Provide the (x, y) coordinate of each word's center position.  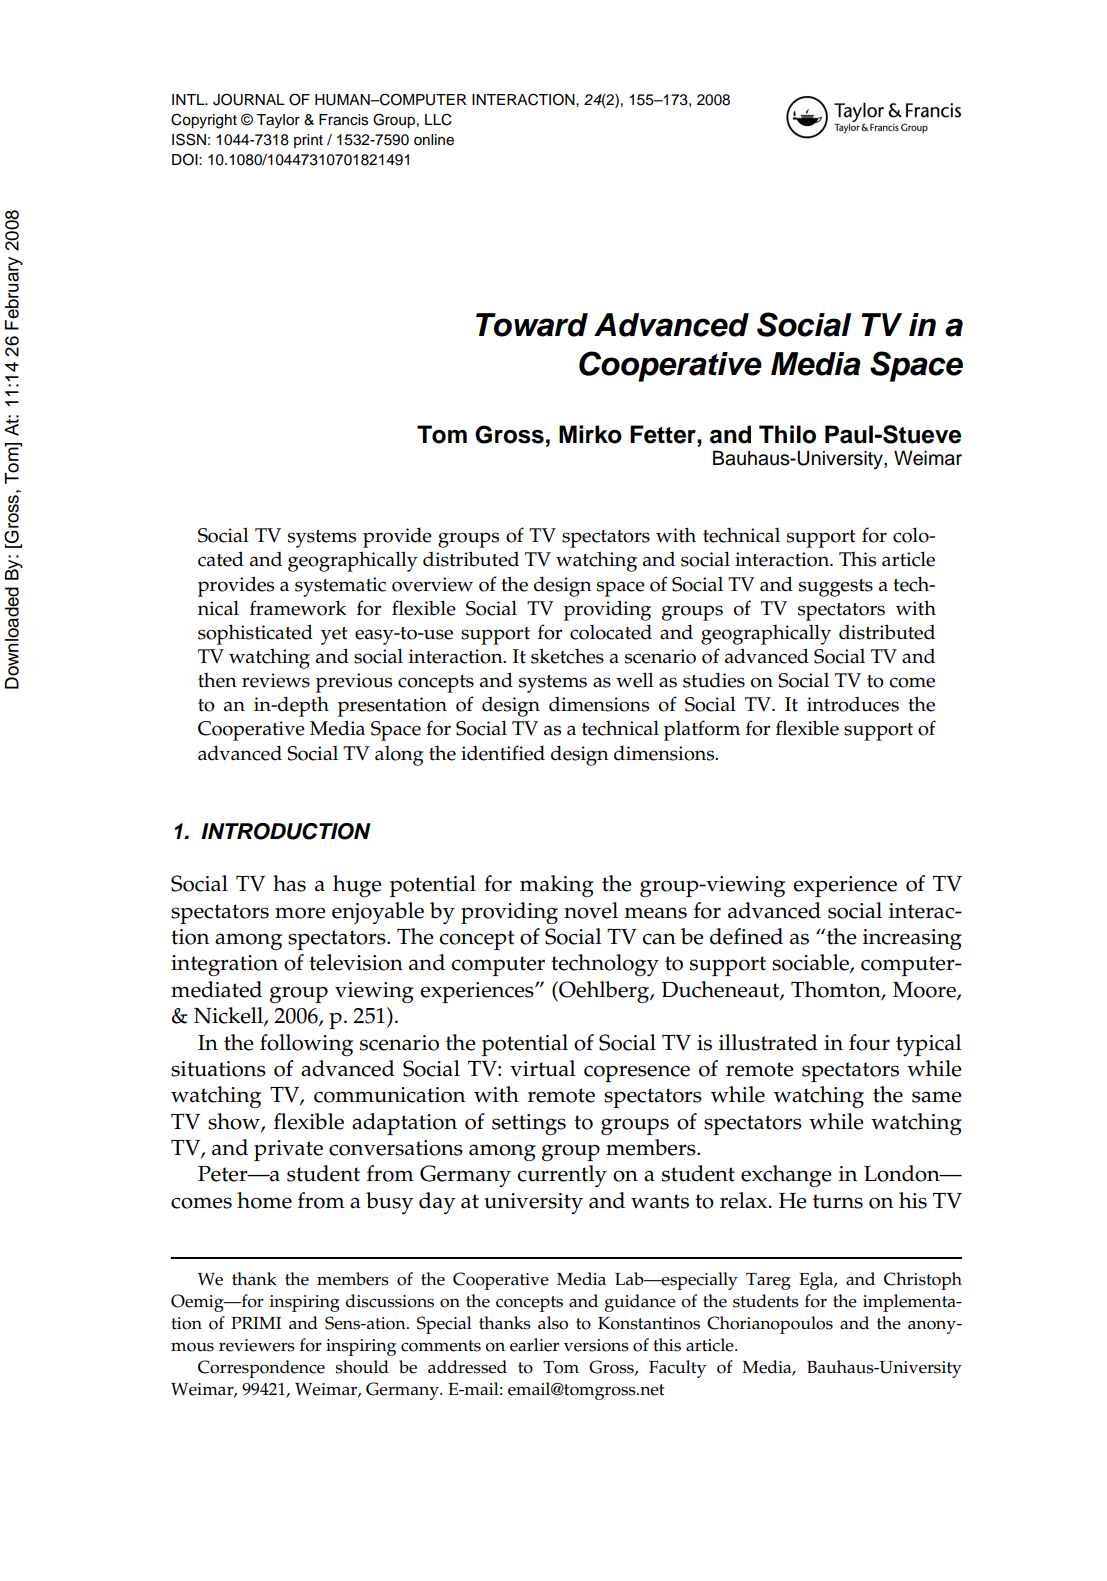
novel (591, 910)
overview (432, 584)
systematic (340, 587)
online (434, 140)
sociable (811, 963)
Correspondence (261, 1369)
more (300, 913)
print (308, 141)
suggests (836, 588)
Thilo (787, 434)
